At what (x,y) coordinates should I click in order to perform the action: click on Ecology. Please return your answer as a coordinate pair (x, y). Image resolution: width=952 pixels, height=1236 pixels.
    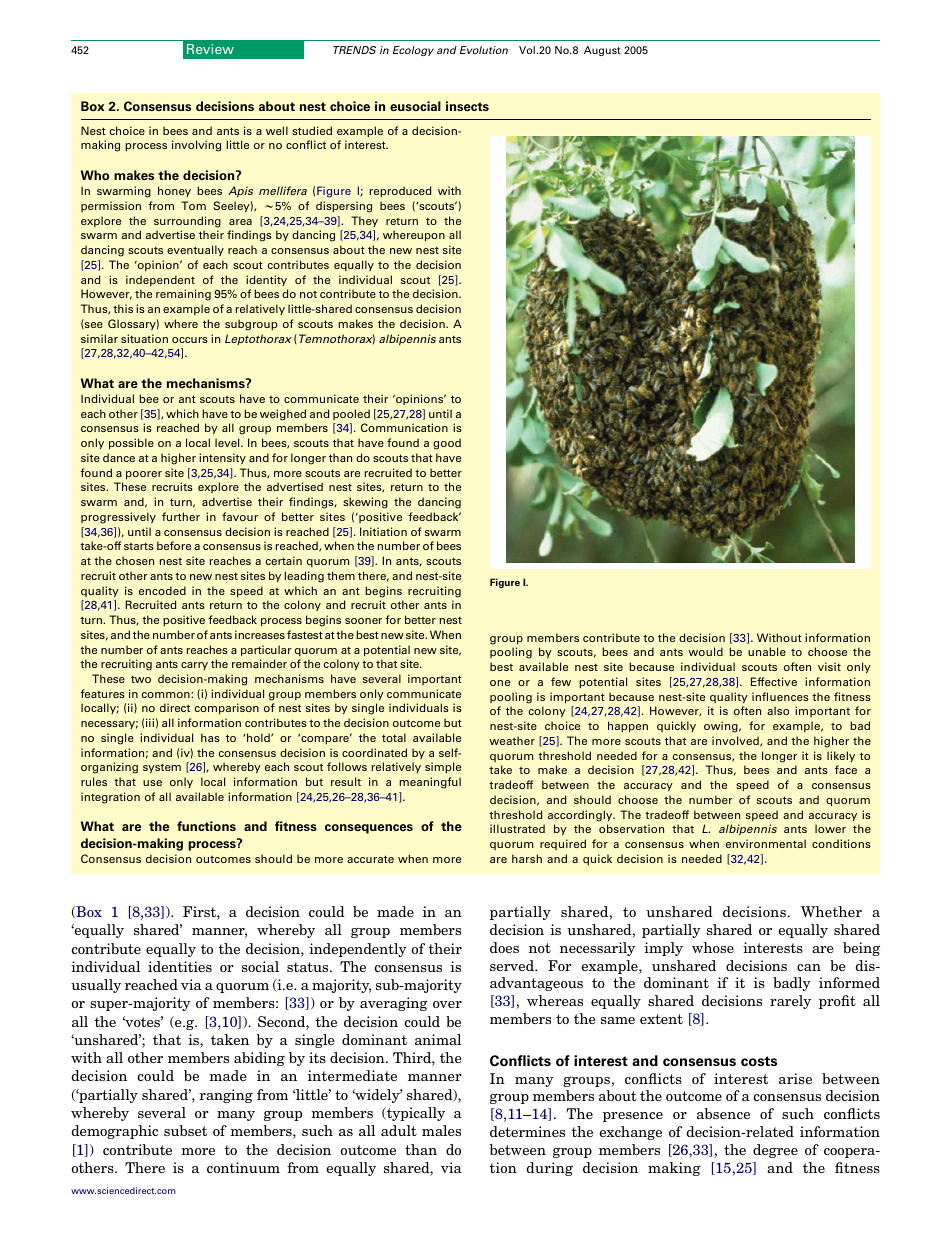
    Looking at the image, I should click on (413, 51).
